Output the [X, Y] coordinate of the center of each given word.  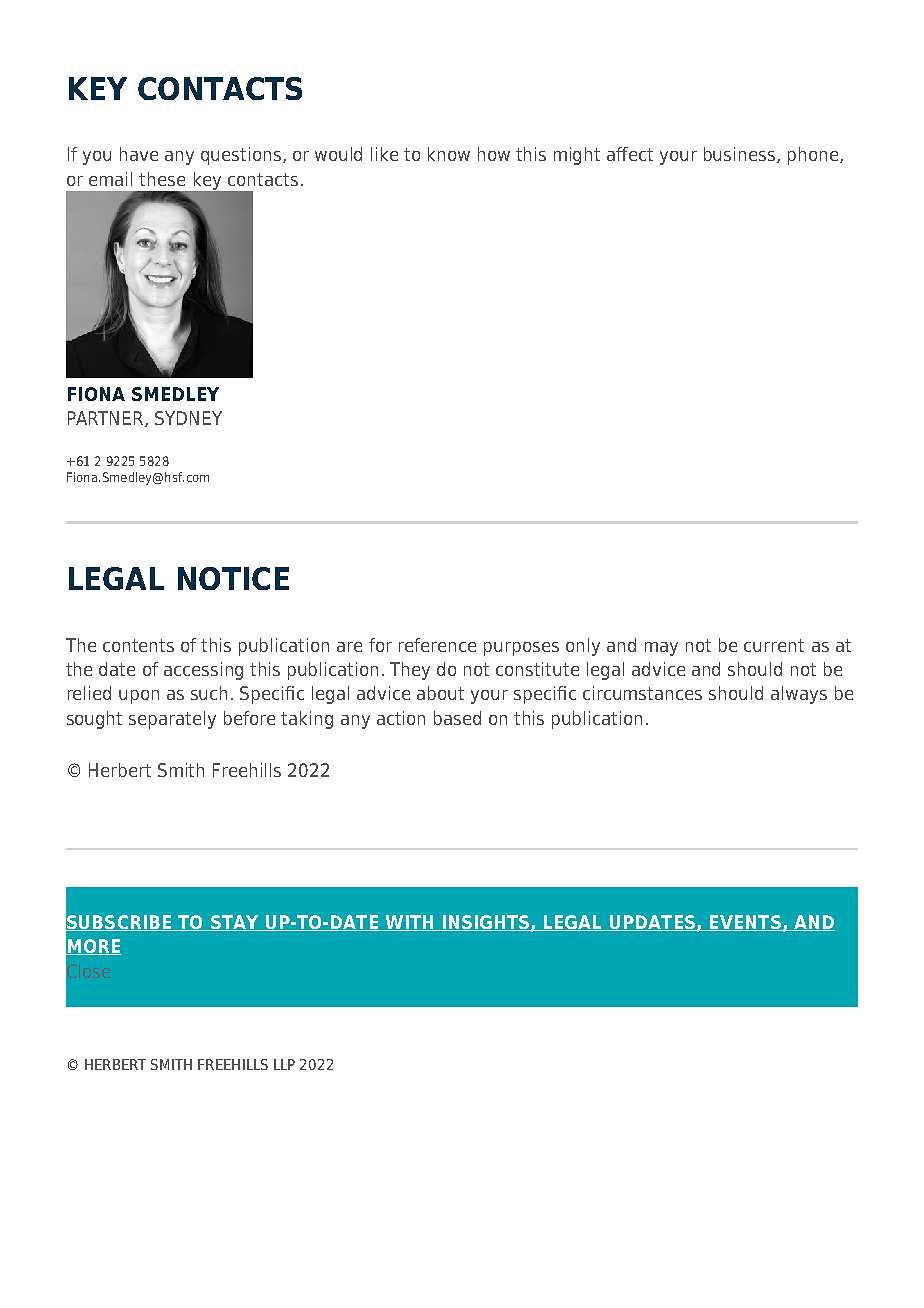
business [741, 155]
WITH [409, 923]
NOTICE [233, 578]
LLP [284, 1064]
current [774, 645]
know [449, 154]
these [162, 179]
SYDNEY [188, 418]
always [799, 695]
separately [172, 720]
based [457, 718]
